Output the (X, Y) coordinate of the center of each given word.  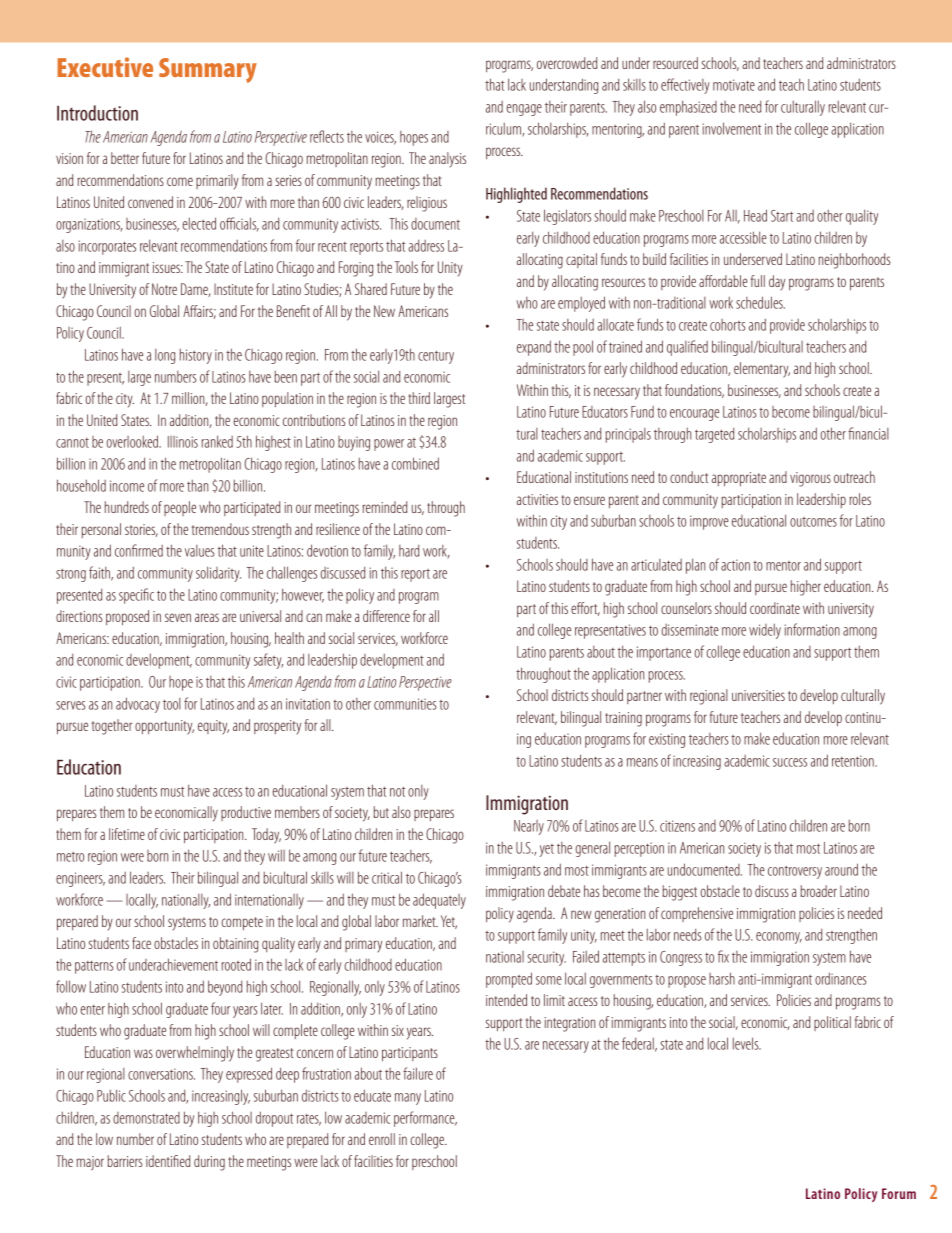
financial (868, 433)
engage (524, 110)
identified (168, 1161)
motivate (734, 85)
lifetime (127, 834)
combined (415, 463)
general (592, 849)
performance (425, 1119)
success (790, 762)
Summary (208, 70)
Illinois (183, 442)
